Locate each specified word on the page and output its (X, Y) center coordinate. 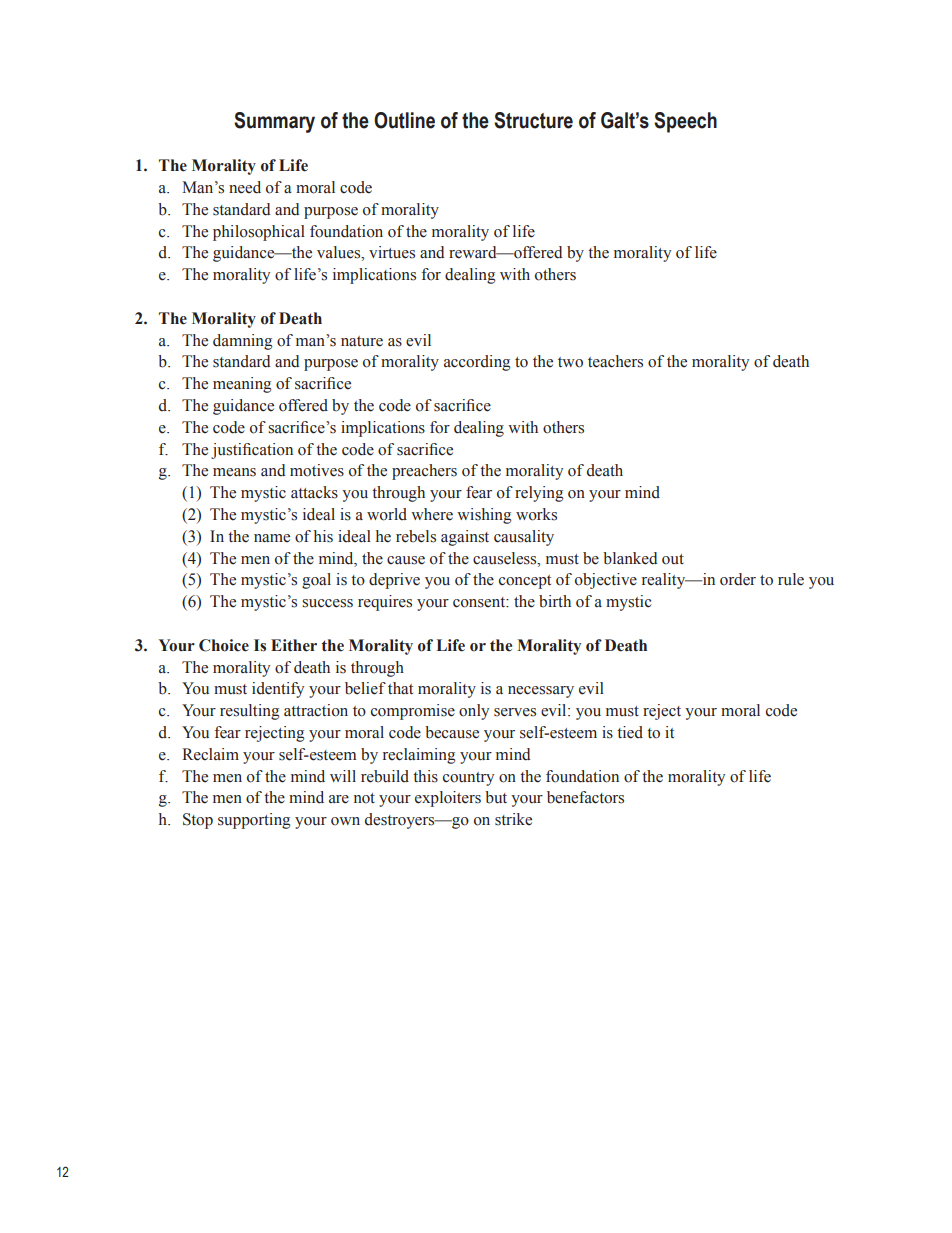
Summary (274, 122)
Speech (685, 122)
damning (242, 342)
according (477, 363)
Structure (533, 120)
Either (294, 645)
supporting (254, 821)
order (738, 579)
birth (555, 601)
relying (539, 494)
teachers (615, 361)
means (234, 472)
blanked (630, 558)
